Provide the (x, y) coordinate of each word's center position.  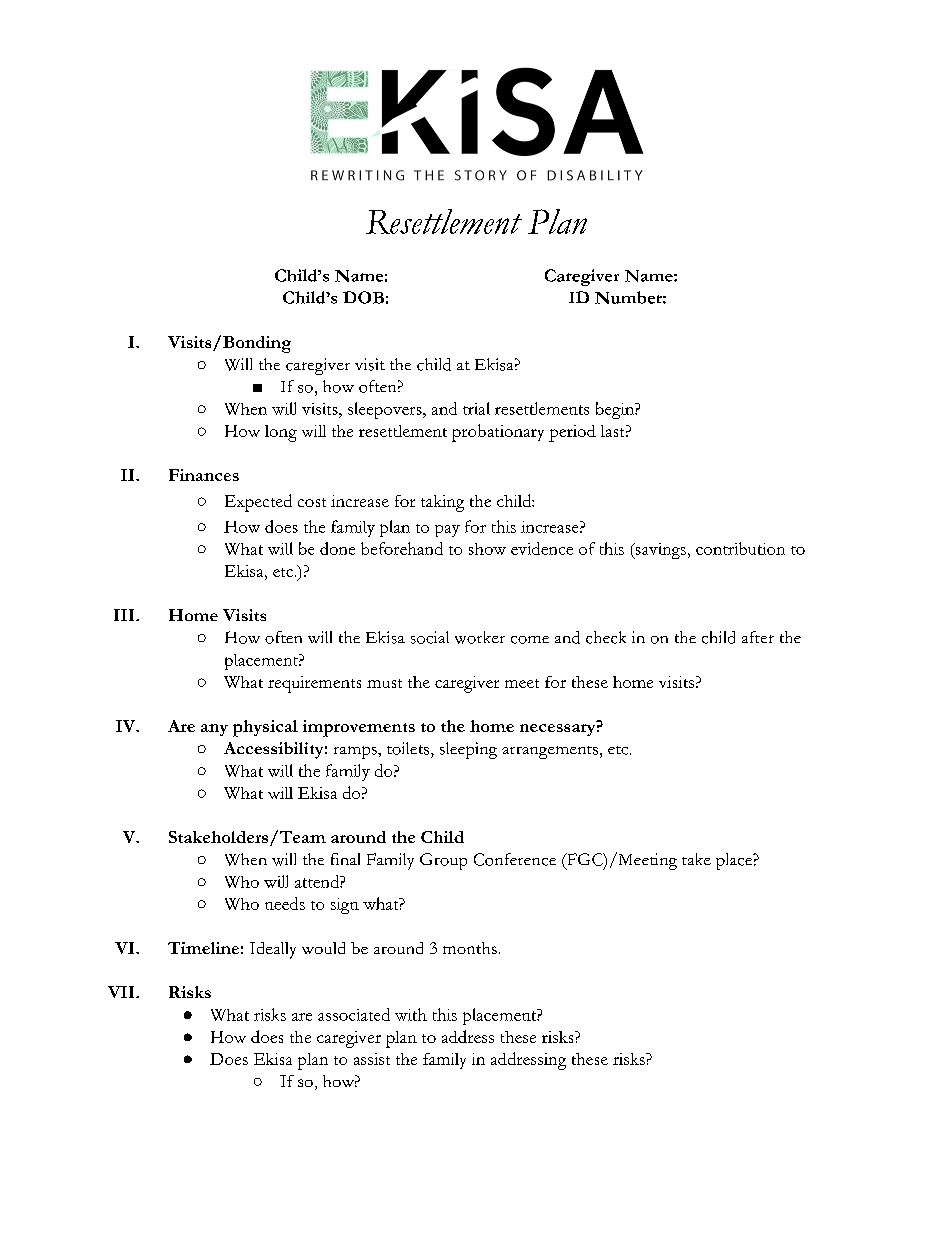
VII (122, 992)
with (411, 1014)
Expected (258, 503)
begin (616, 410)
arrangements (550, 752)
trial (476, 408)
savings (659, 551)
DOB (363, 297)
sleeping (468, 750)
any (214, 730)
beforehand (402, 548)
